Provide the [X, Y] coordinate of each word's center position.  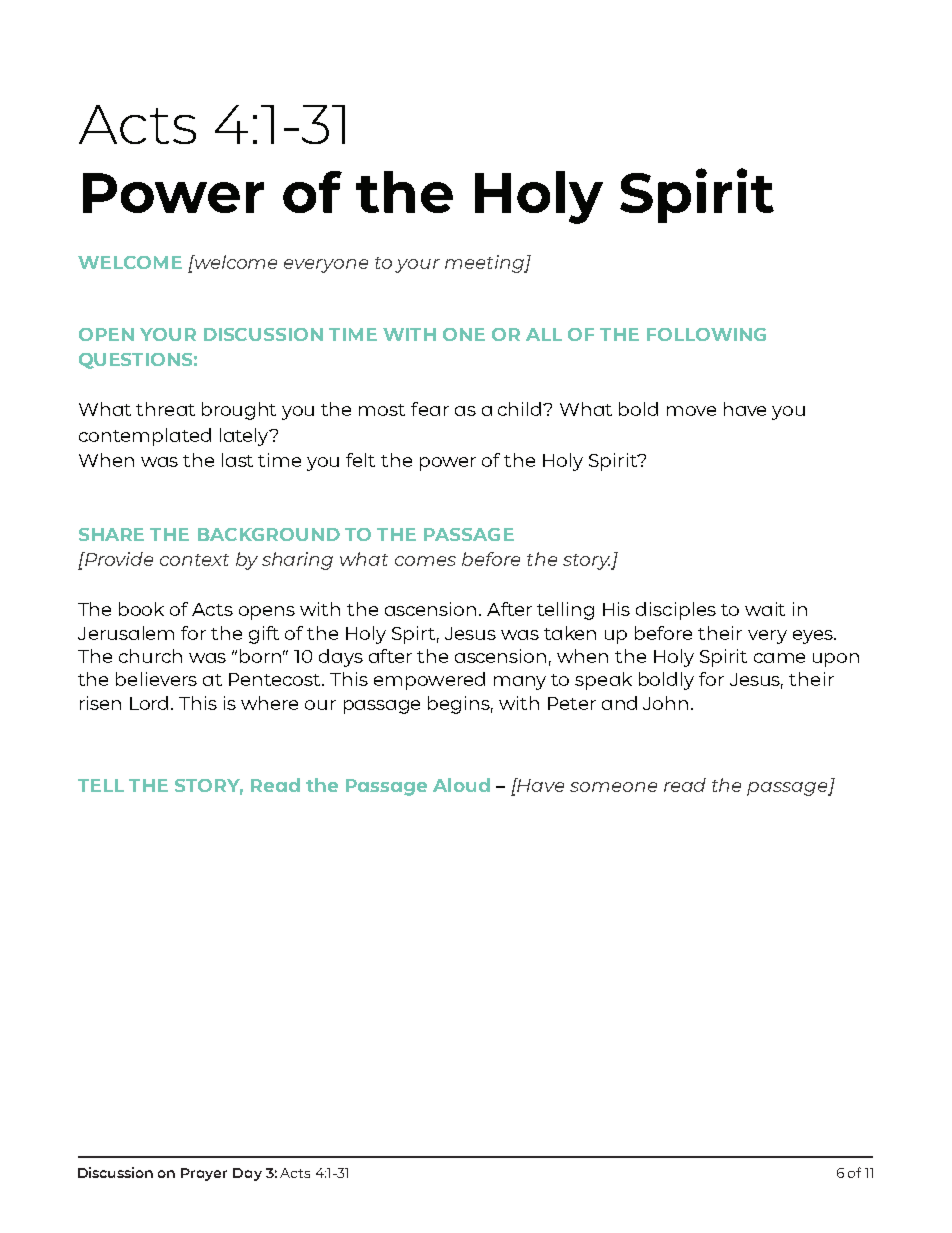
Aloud [461, 785]
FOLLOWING [706, 334]
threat [165, 409]
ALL [544, 334]
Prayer [204, 1174]
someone [613, 787]
